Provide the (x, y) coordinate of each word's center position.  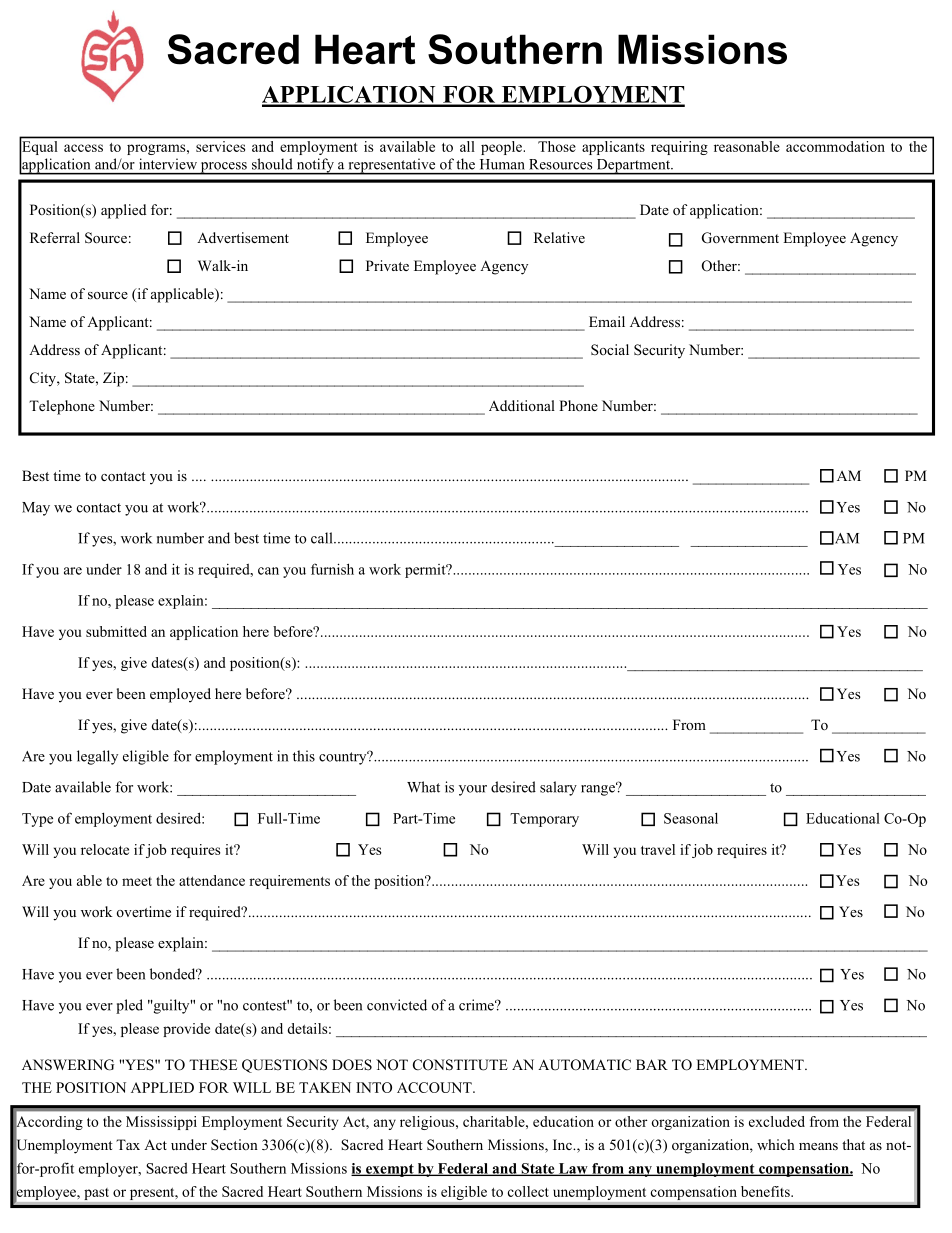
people (501, 148)
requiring (679, 148)
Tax (128, 1144)
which (776, 1144)
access (83, 148)
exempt (390, 1170)
